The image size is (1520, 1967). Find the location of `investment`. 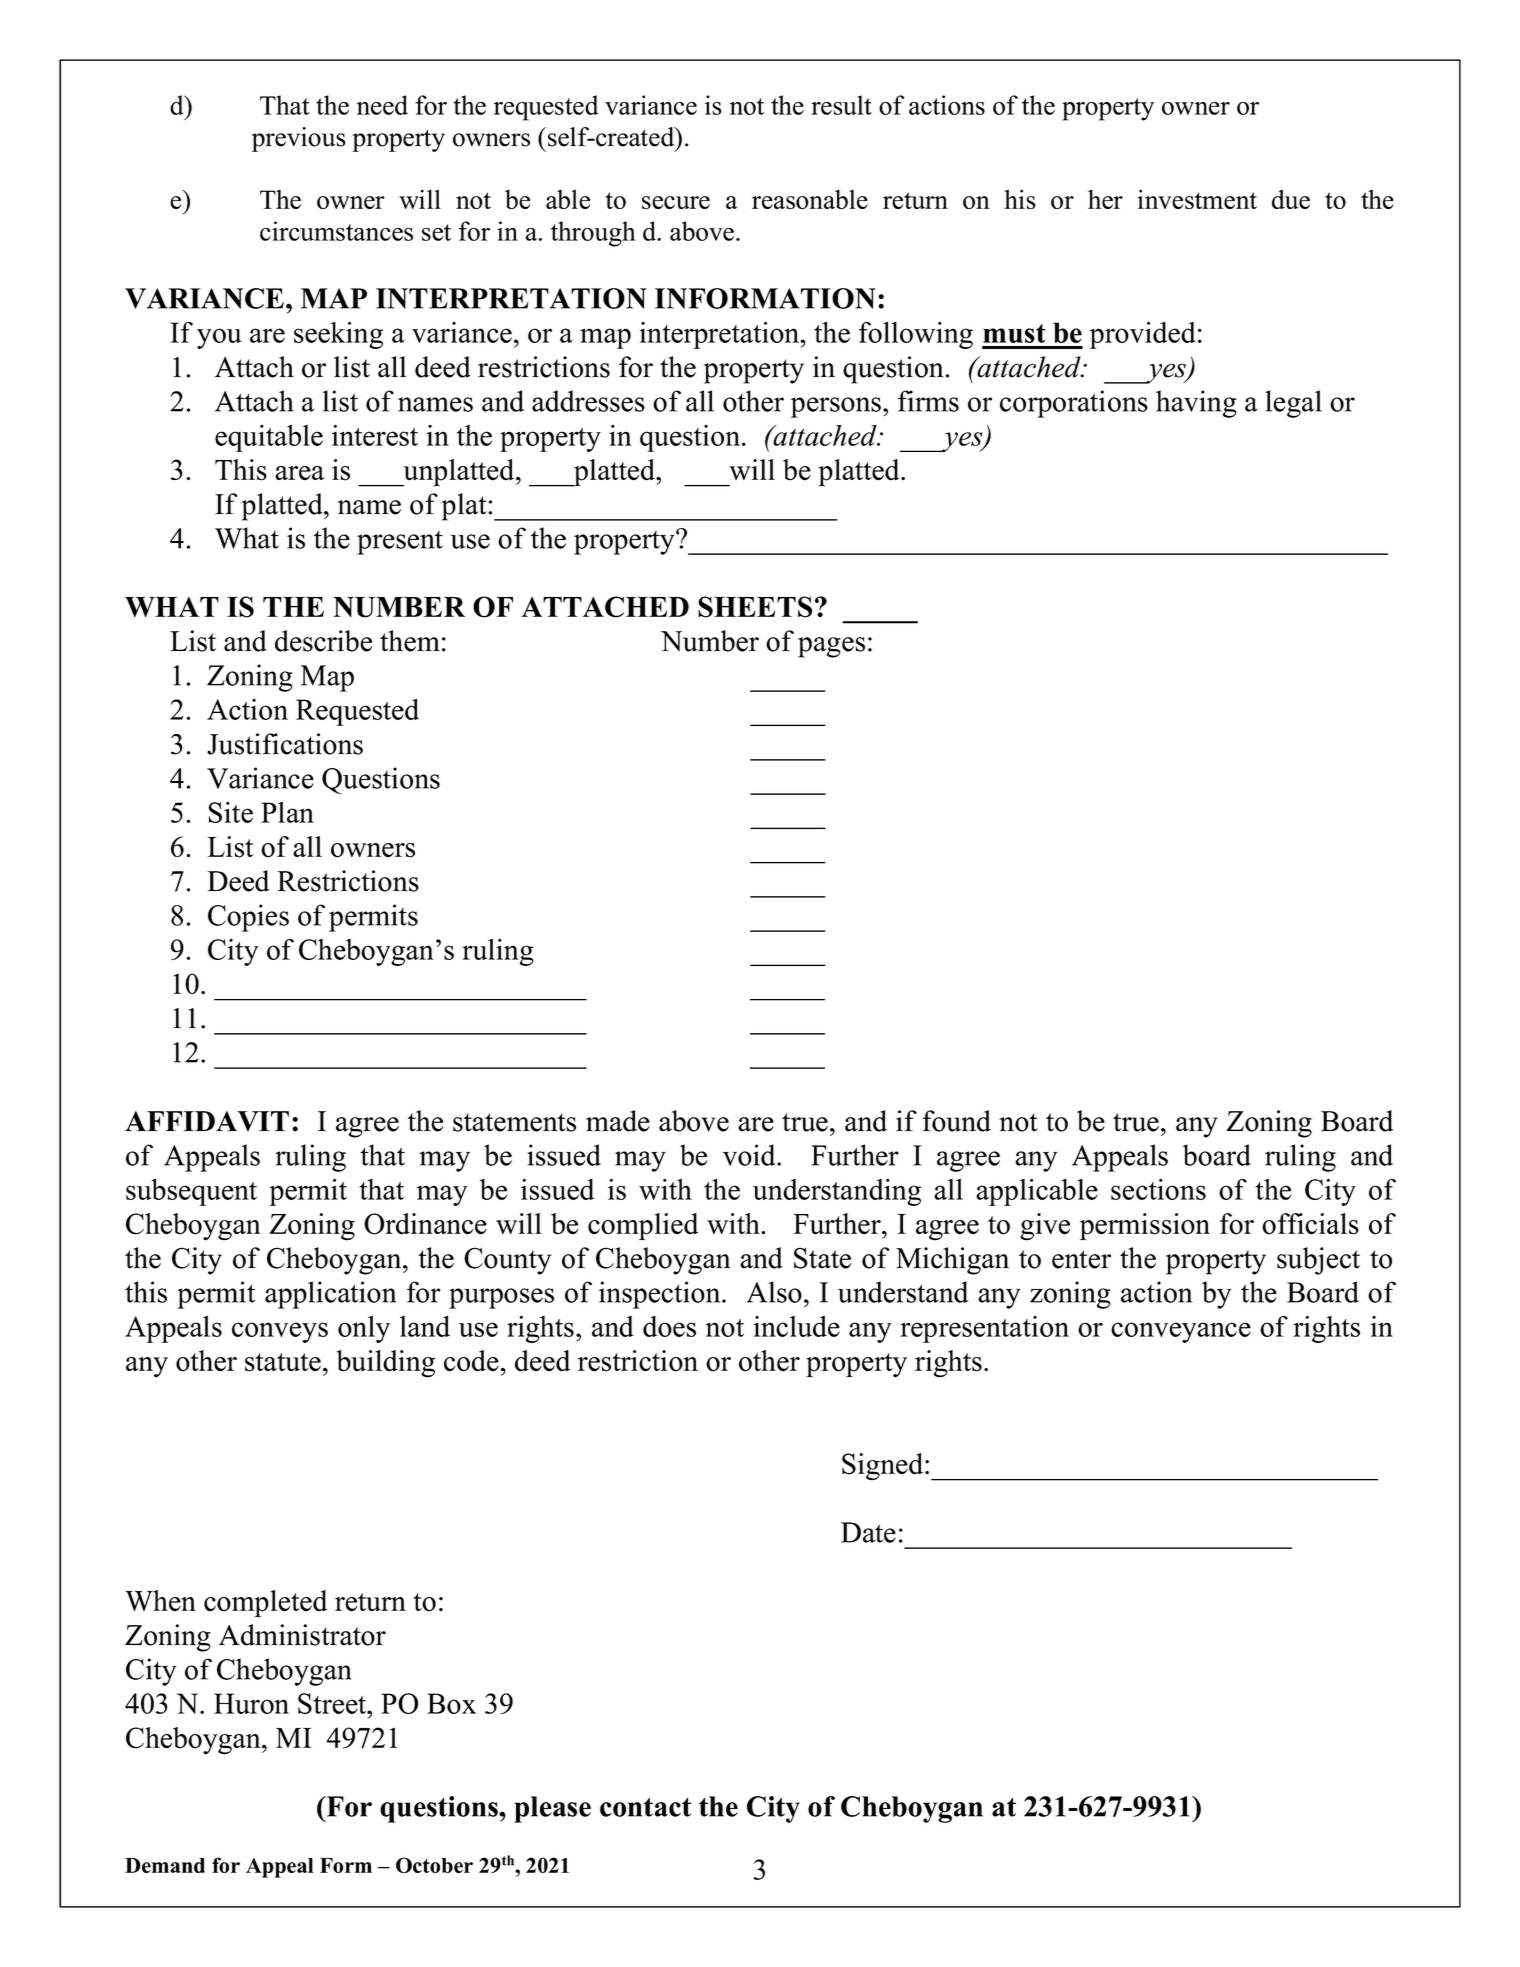

investment is located at coordinates (1197, 199).
